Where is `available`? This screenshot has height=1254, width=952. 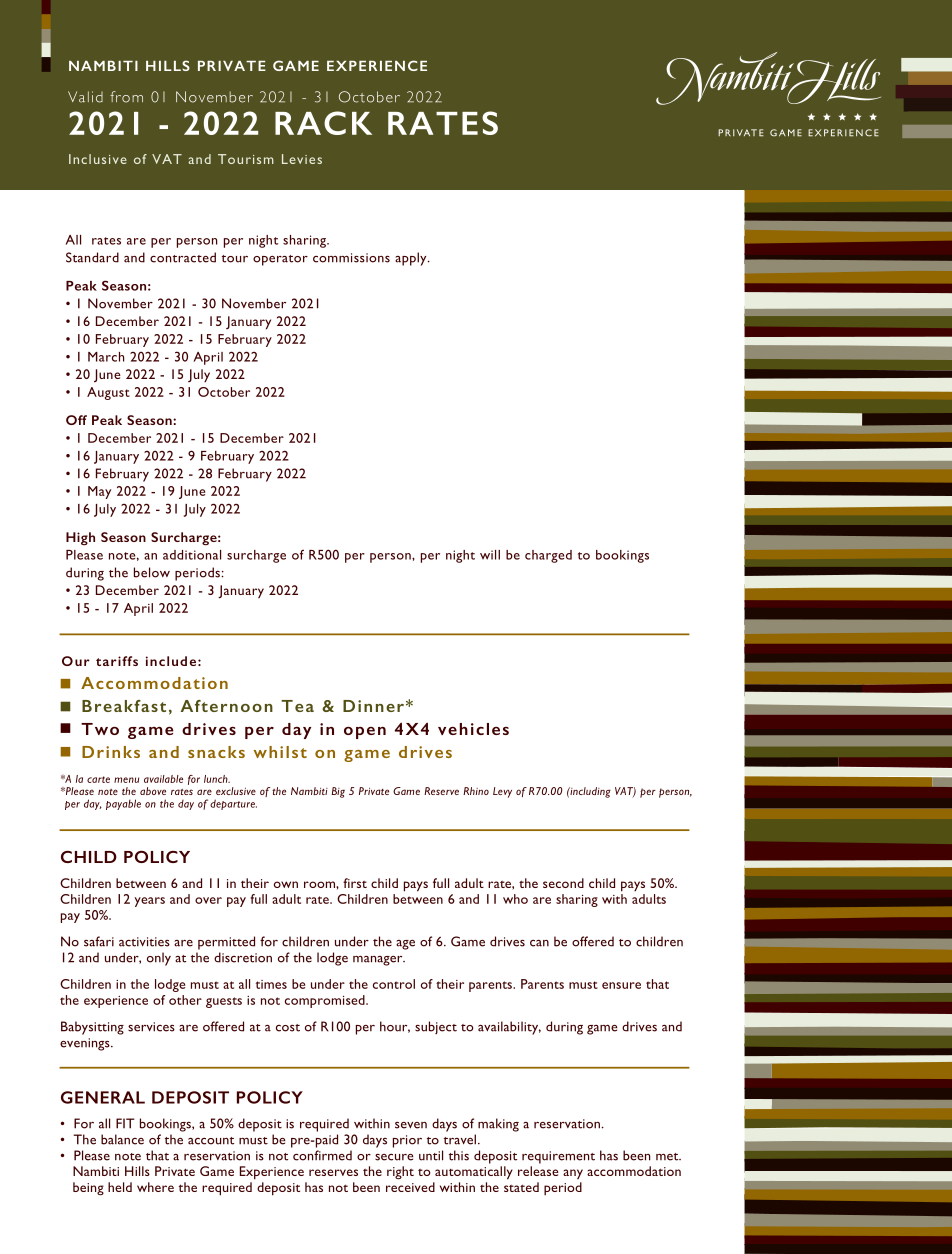 available is located at coordinates (163, 779).
